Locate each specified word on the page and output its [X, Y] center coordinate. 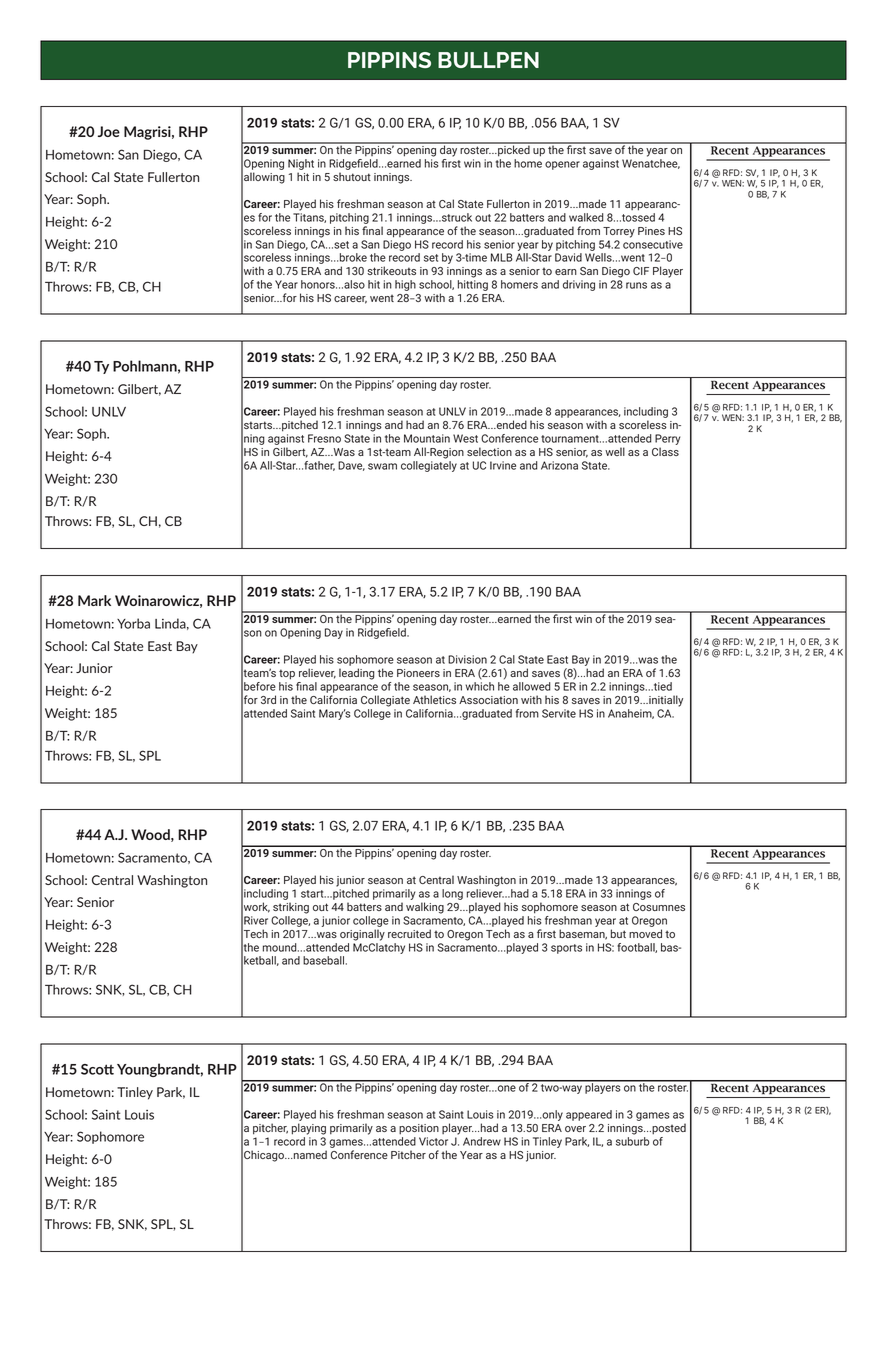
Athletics [434, 699]
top [287, 674]
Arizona [559, 465]
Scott [97, 1069]
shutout [352, 176]
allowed [531, 686]
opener [562, 165]
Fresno [324, 438]
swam [382, 466]
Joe [109, 131]
